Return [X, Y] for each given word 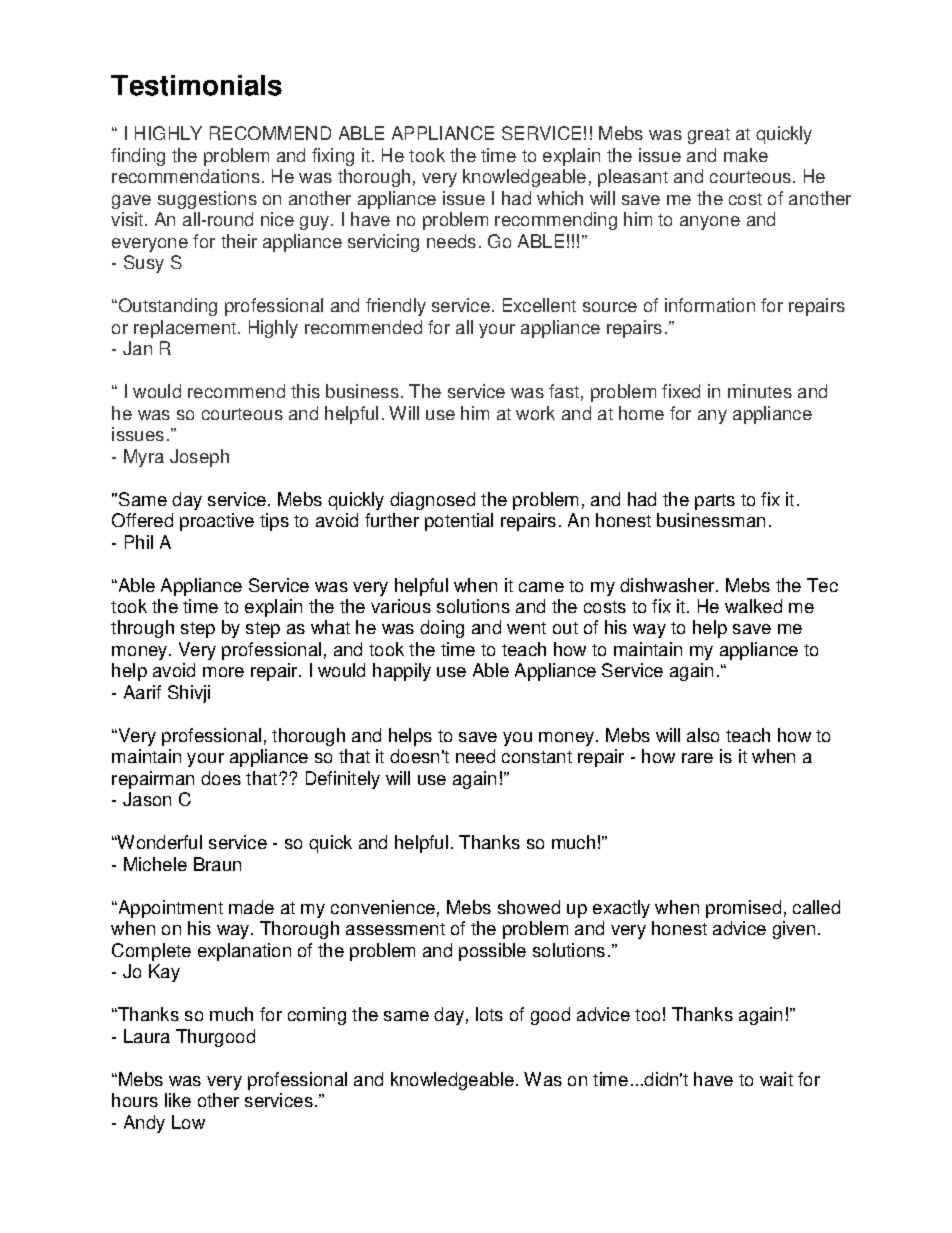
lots [489, 1014]
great [709, 136]
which [560, 198]
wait [776, 1079]
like [178, 1100]
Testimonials [196, 85]
